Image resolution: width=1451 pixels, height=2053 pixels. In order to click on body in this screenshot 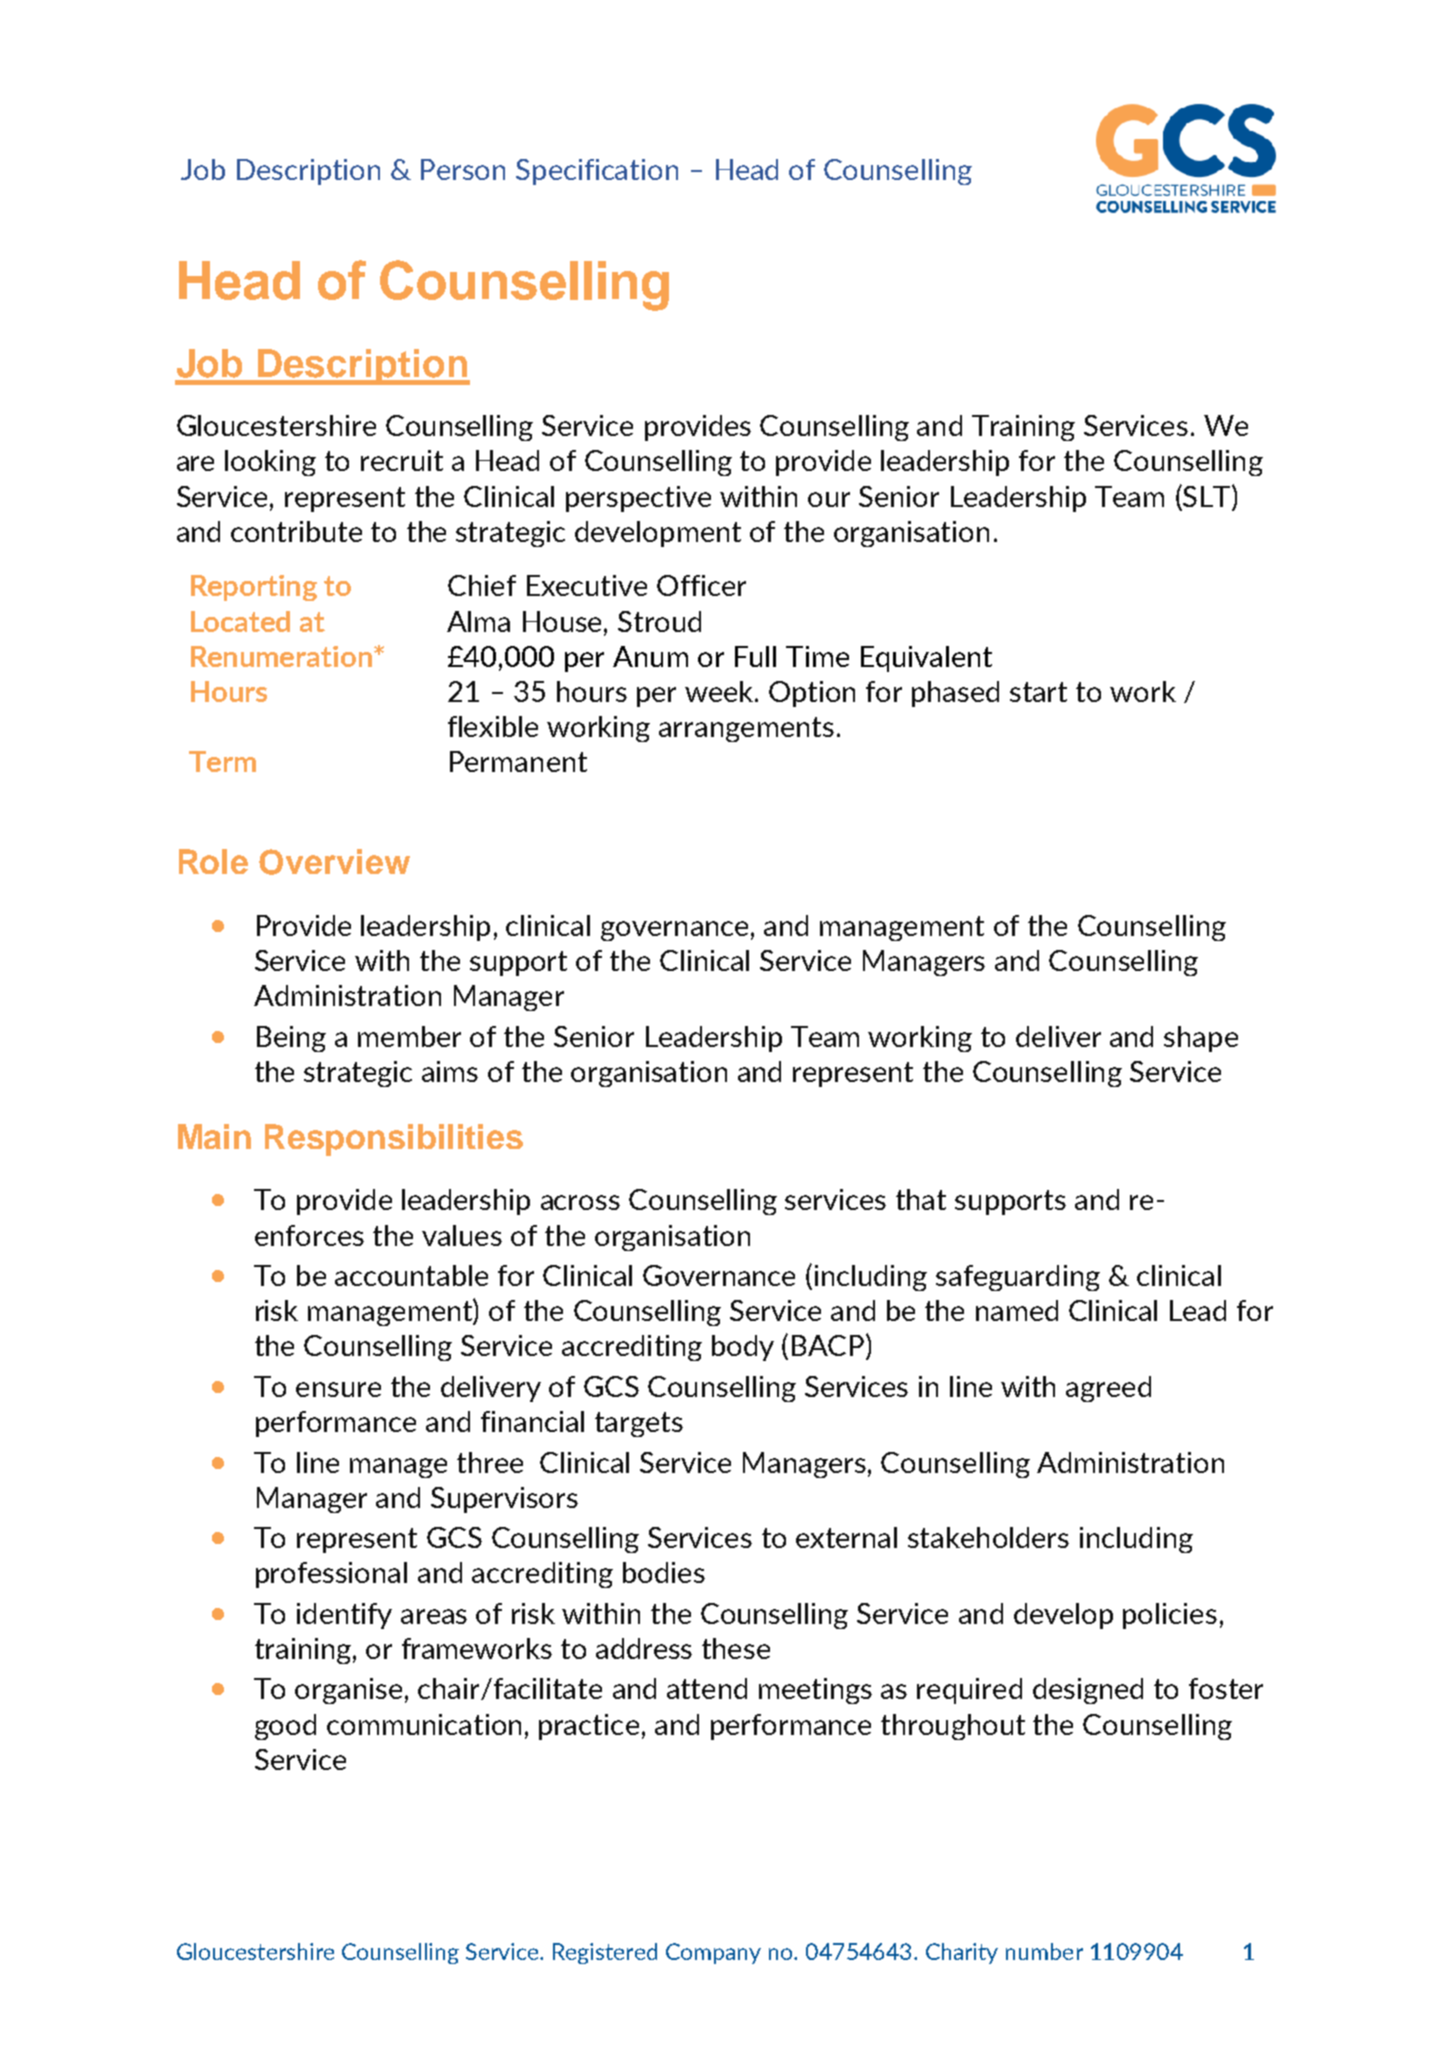, I will do `click(743, 1348)`.
